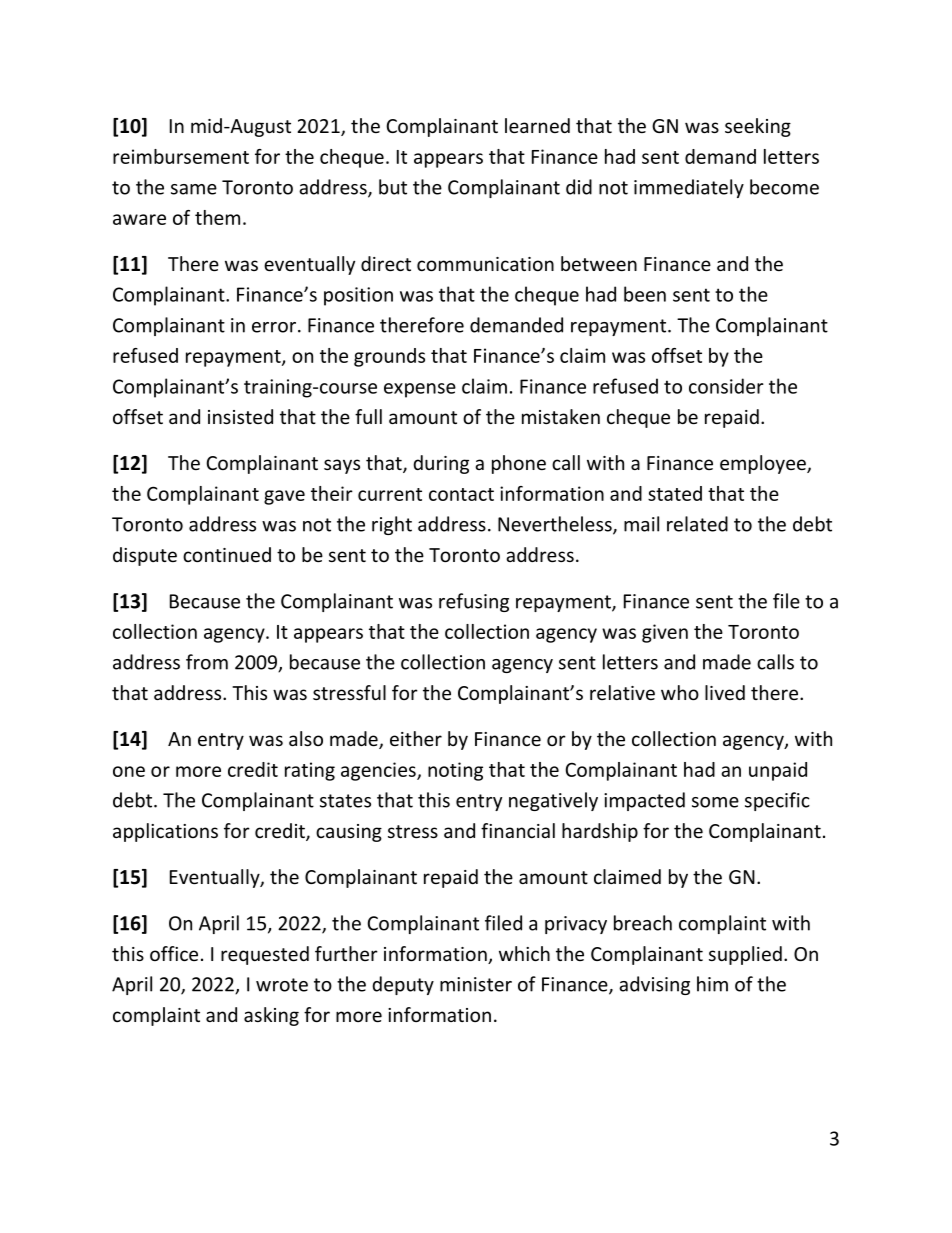 The image size is (952, 1233). Describe the element at coordinates (416, 738) in the screenshot. I see `either` at that location.
